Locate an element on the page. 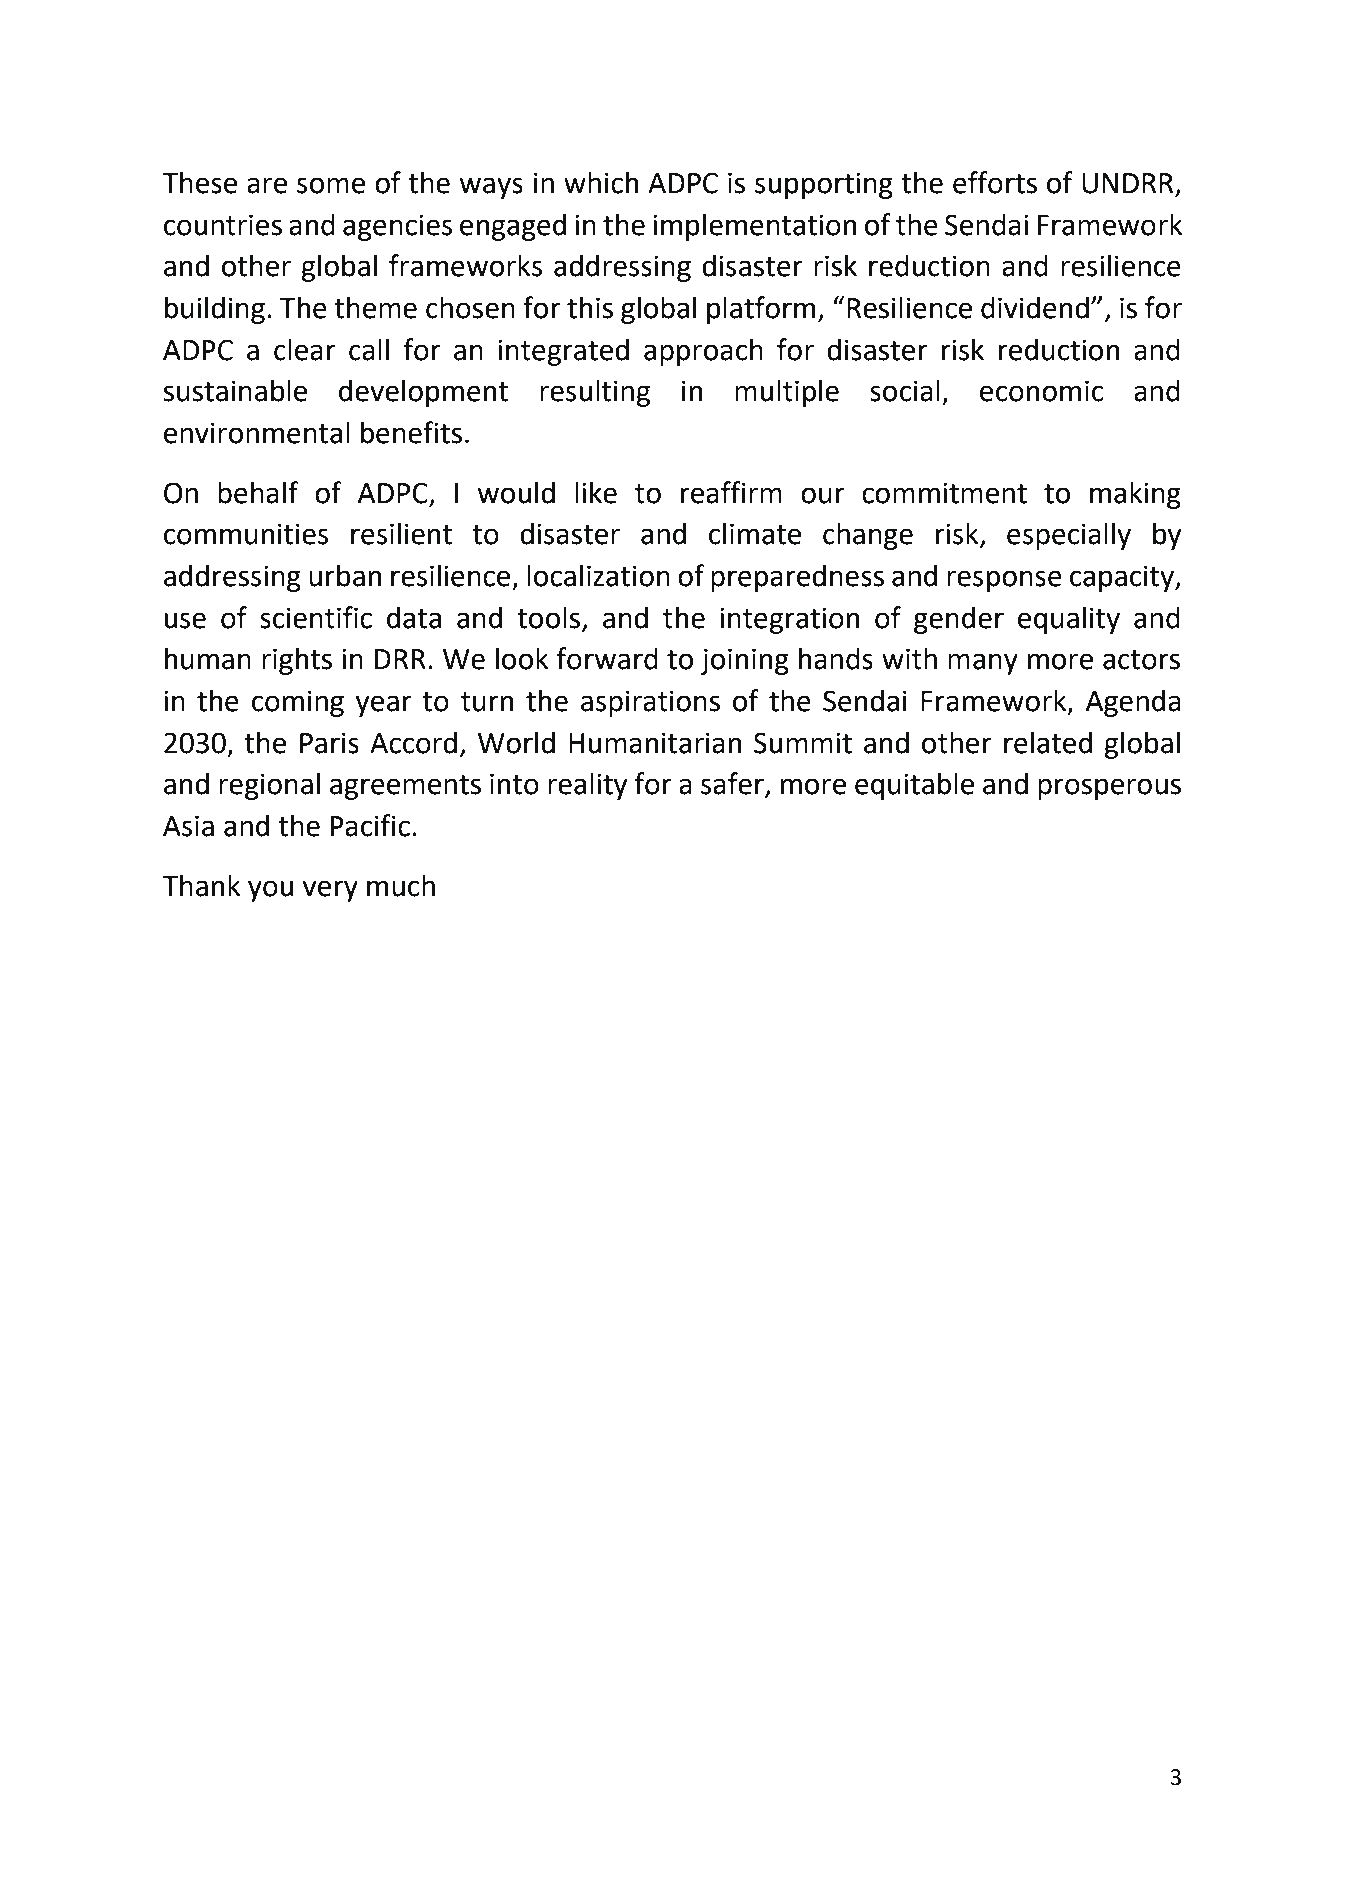 Image resolution: width=1345 pixels, height=1902 pixels. which is located at coordinates (601, 182).
